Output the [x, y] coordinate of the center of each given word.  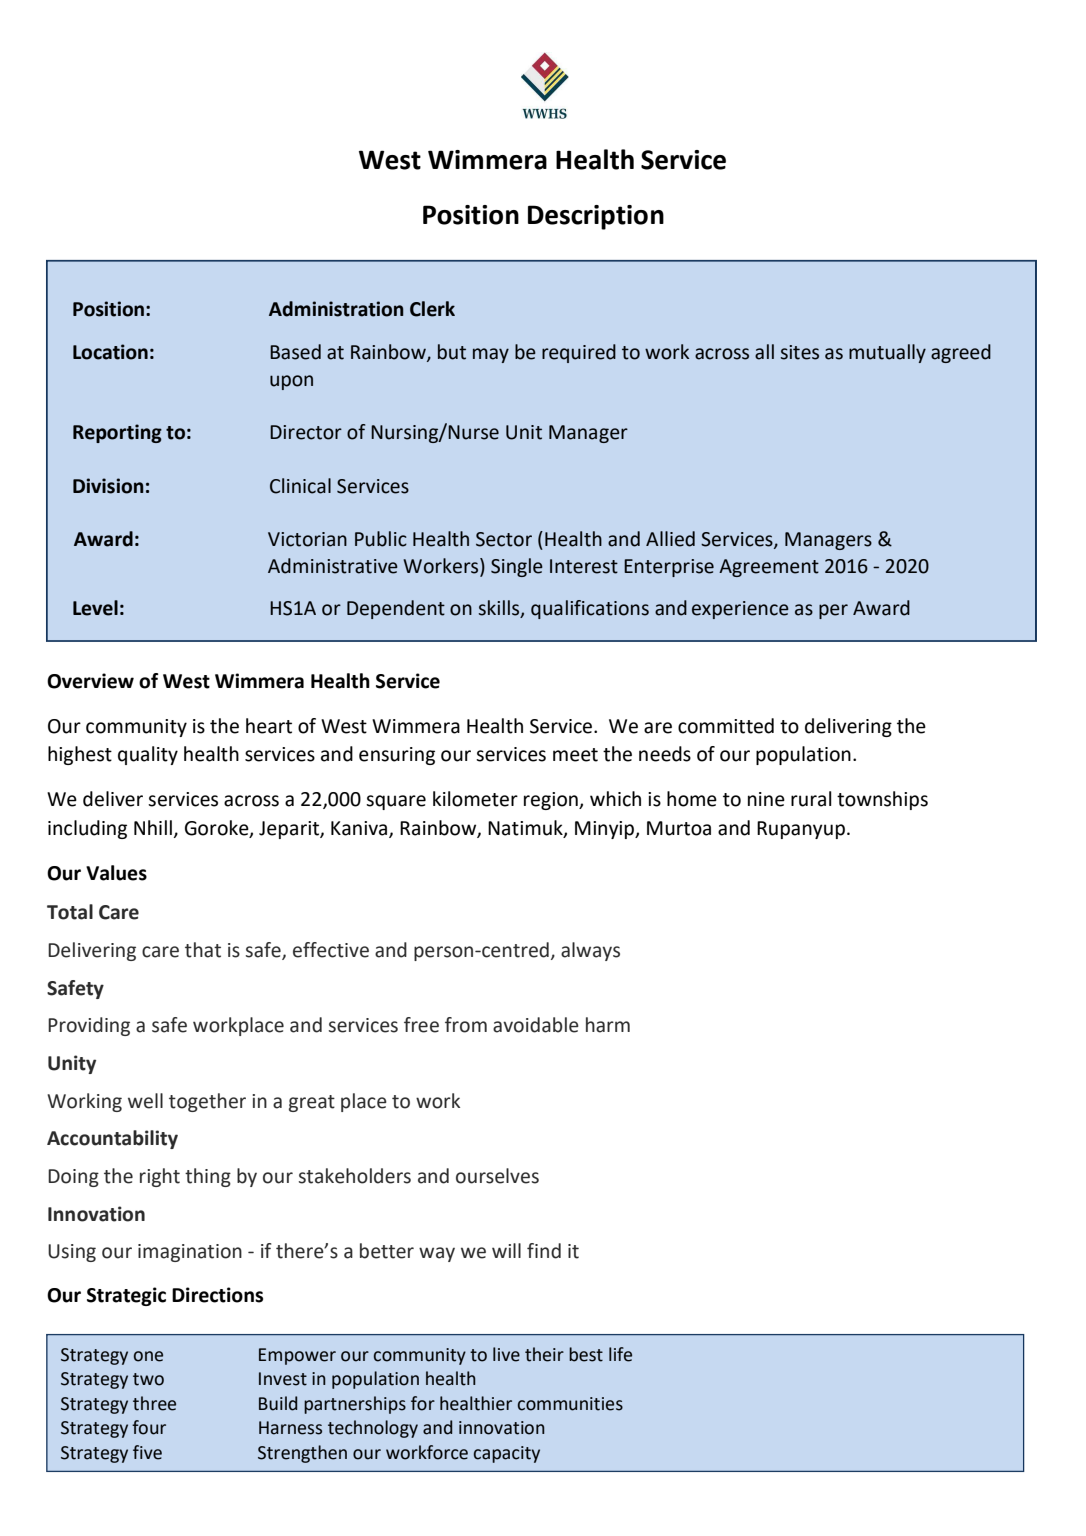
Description [596, 217]
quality [148, 755]
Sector [504, 539]
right [160, 1177]
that [203, 950]
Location [110, 352]
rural [811, 799]
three [154, 1403]
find [544, 1251]
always [590, 951]
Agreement [769, 568]
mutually [887, 353]
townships [882, 800]
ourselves [497, 1176]
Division [108, 486]
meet [575, 755]
